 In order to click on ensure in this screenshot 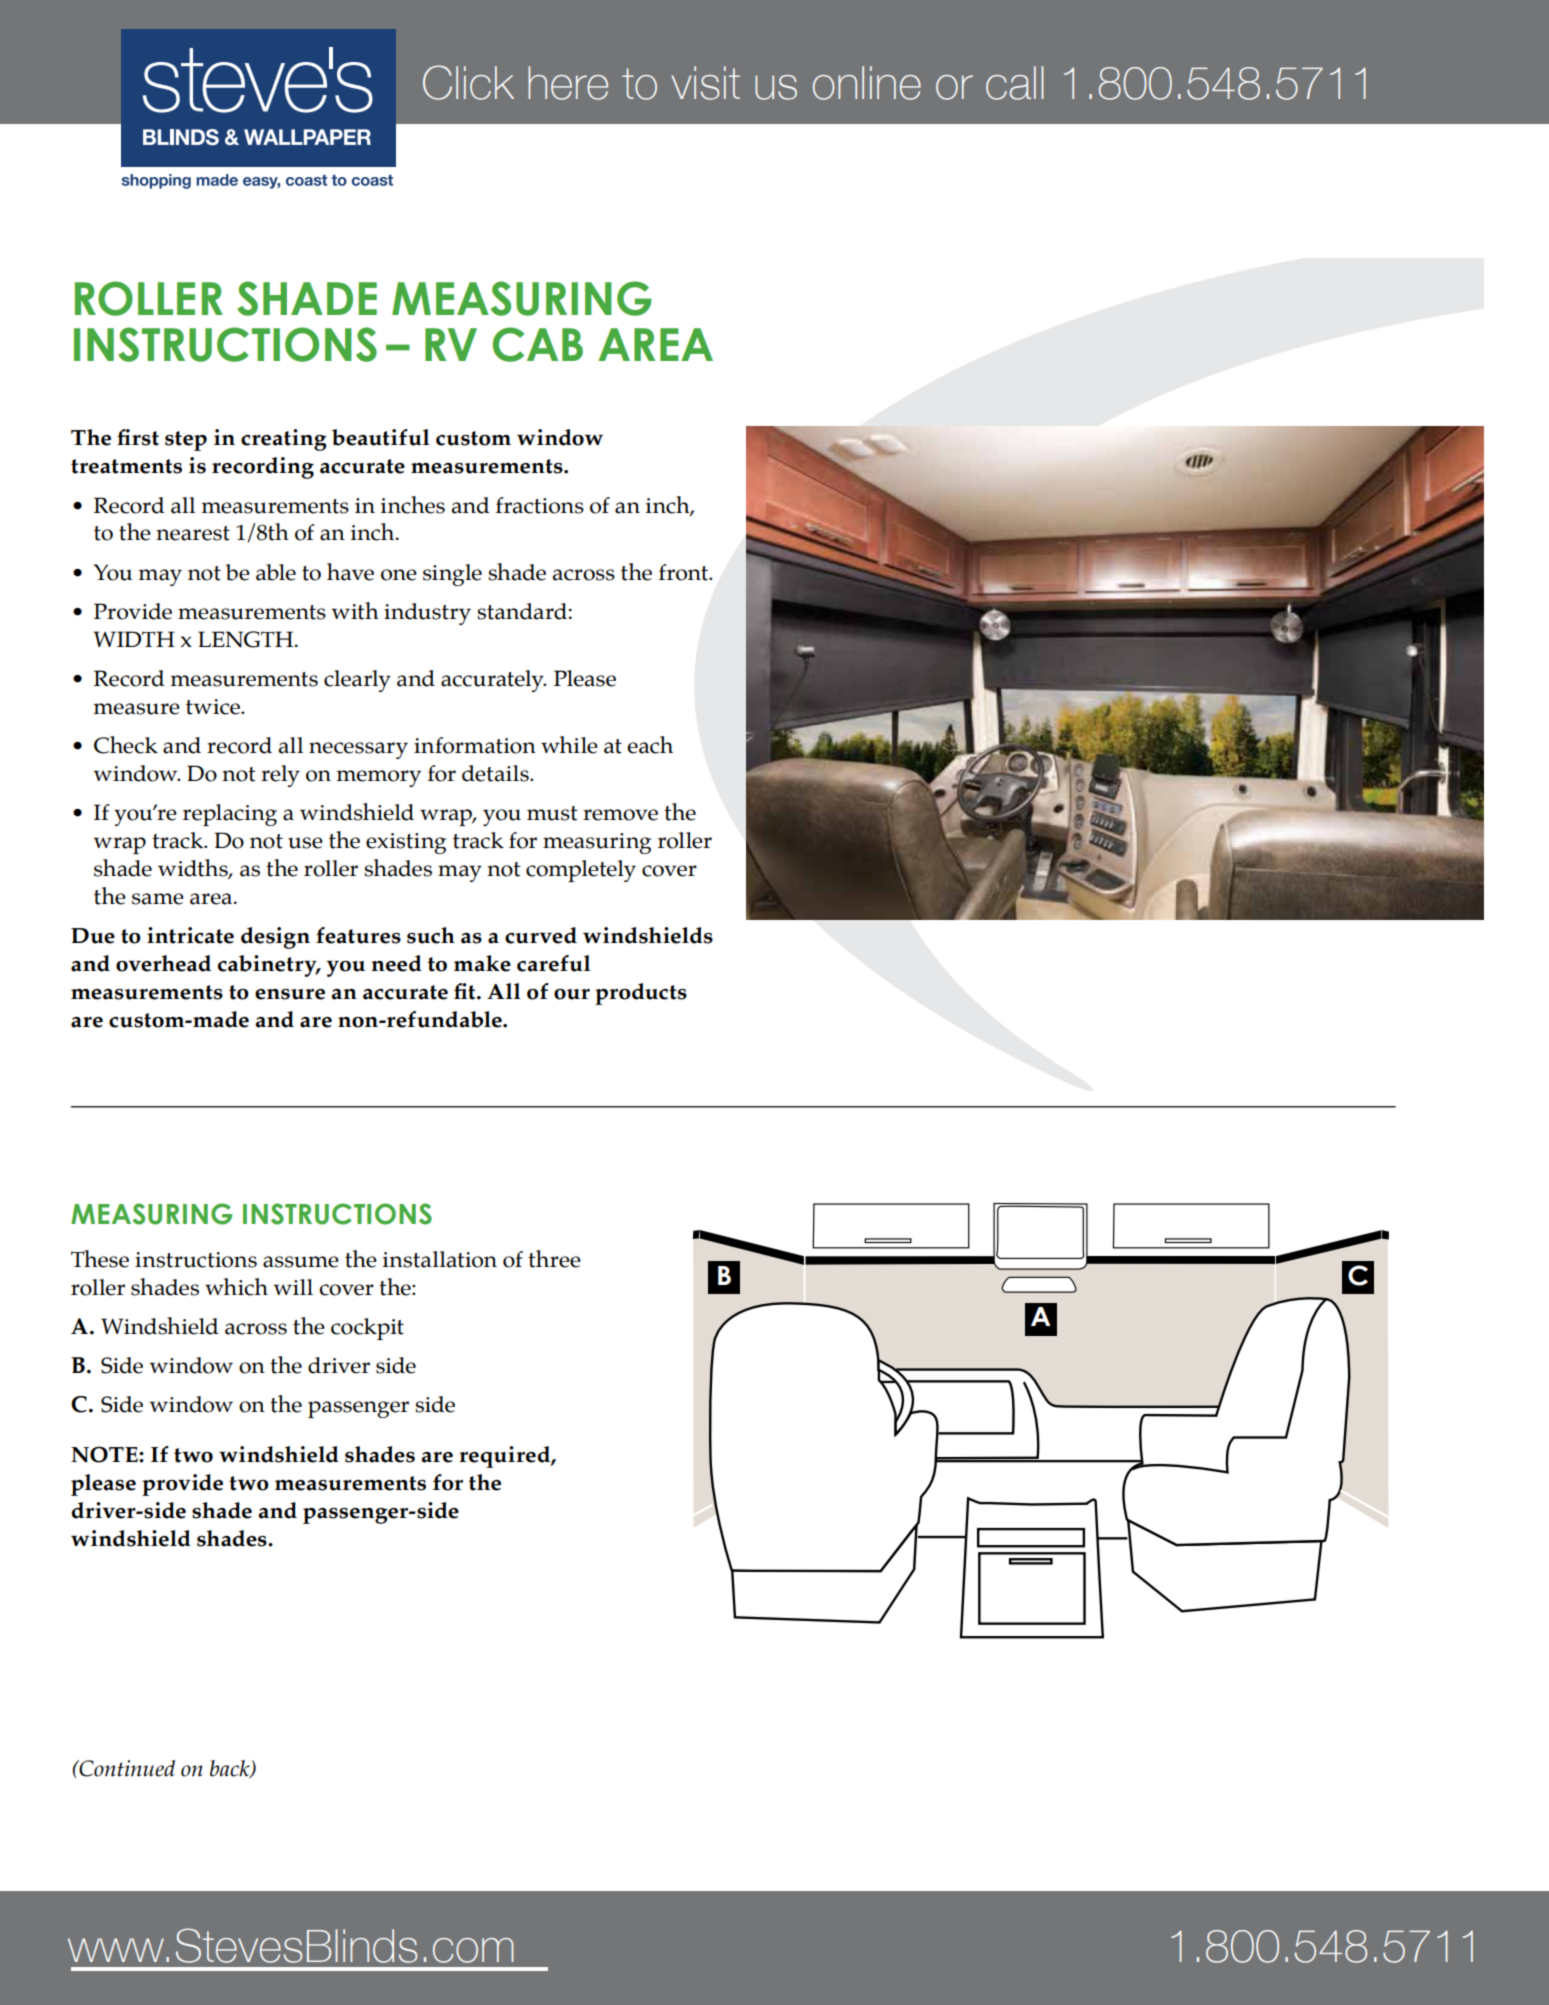, I will do `click(290, 994)`.
